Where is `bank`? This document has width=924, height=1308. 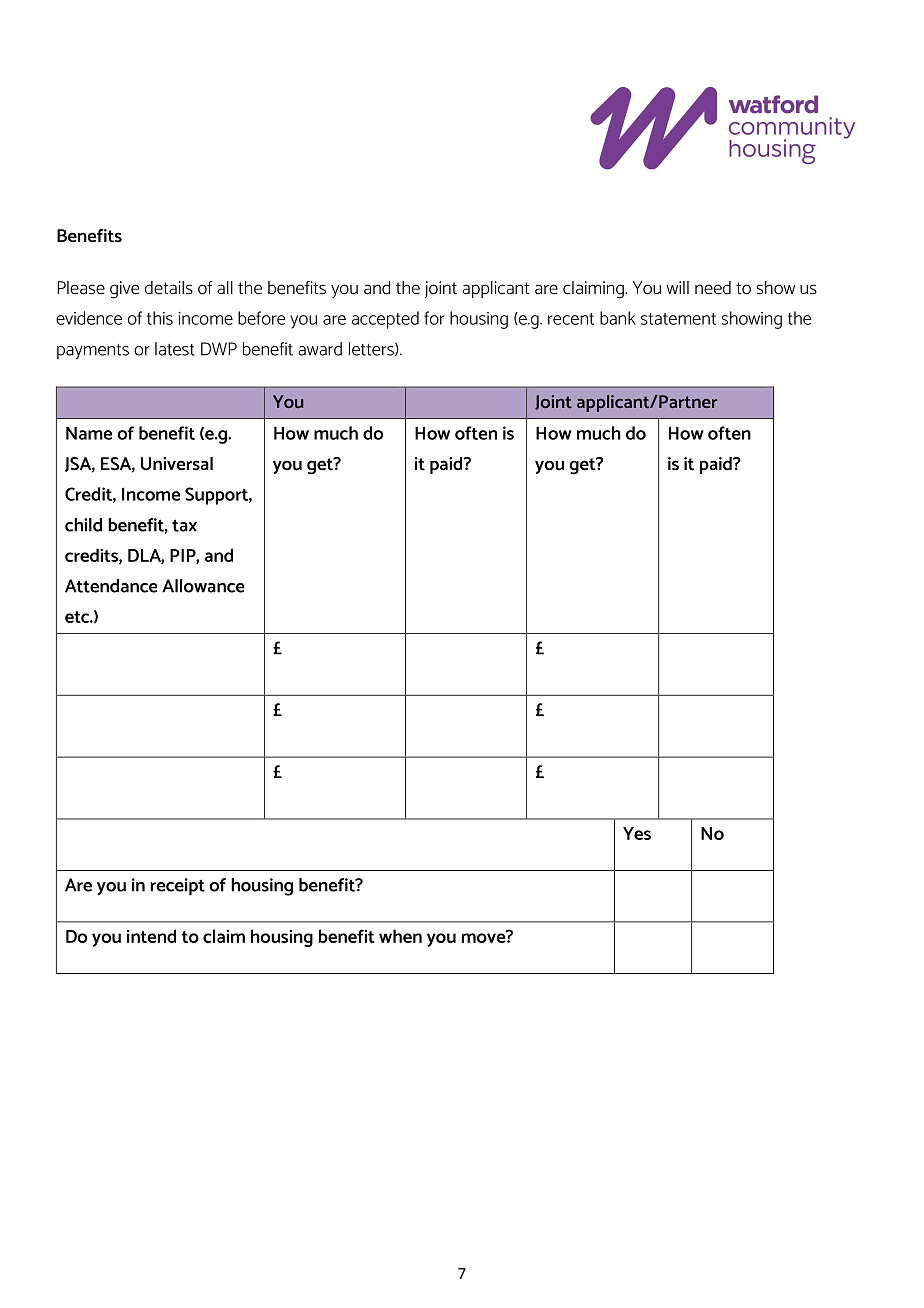
bank is located at coordinates (618, 318).
